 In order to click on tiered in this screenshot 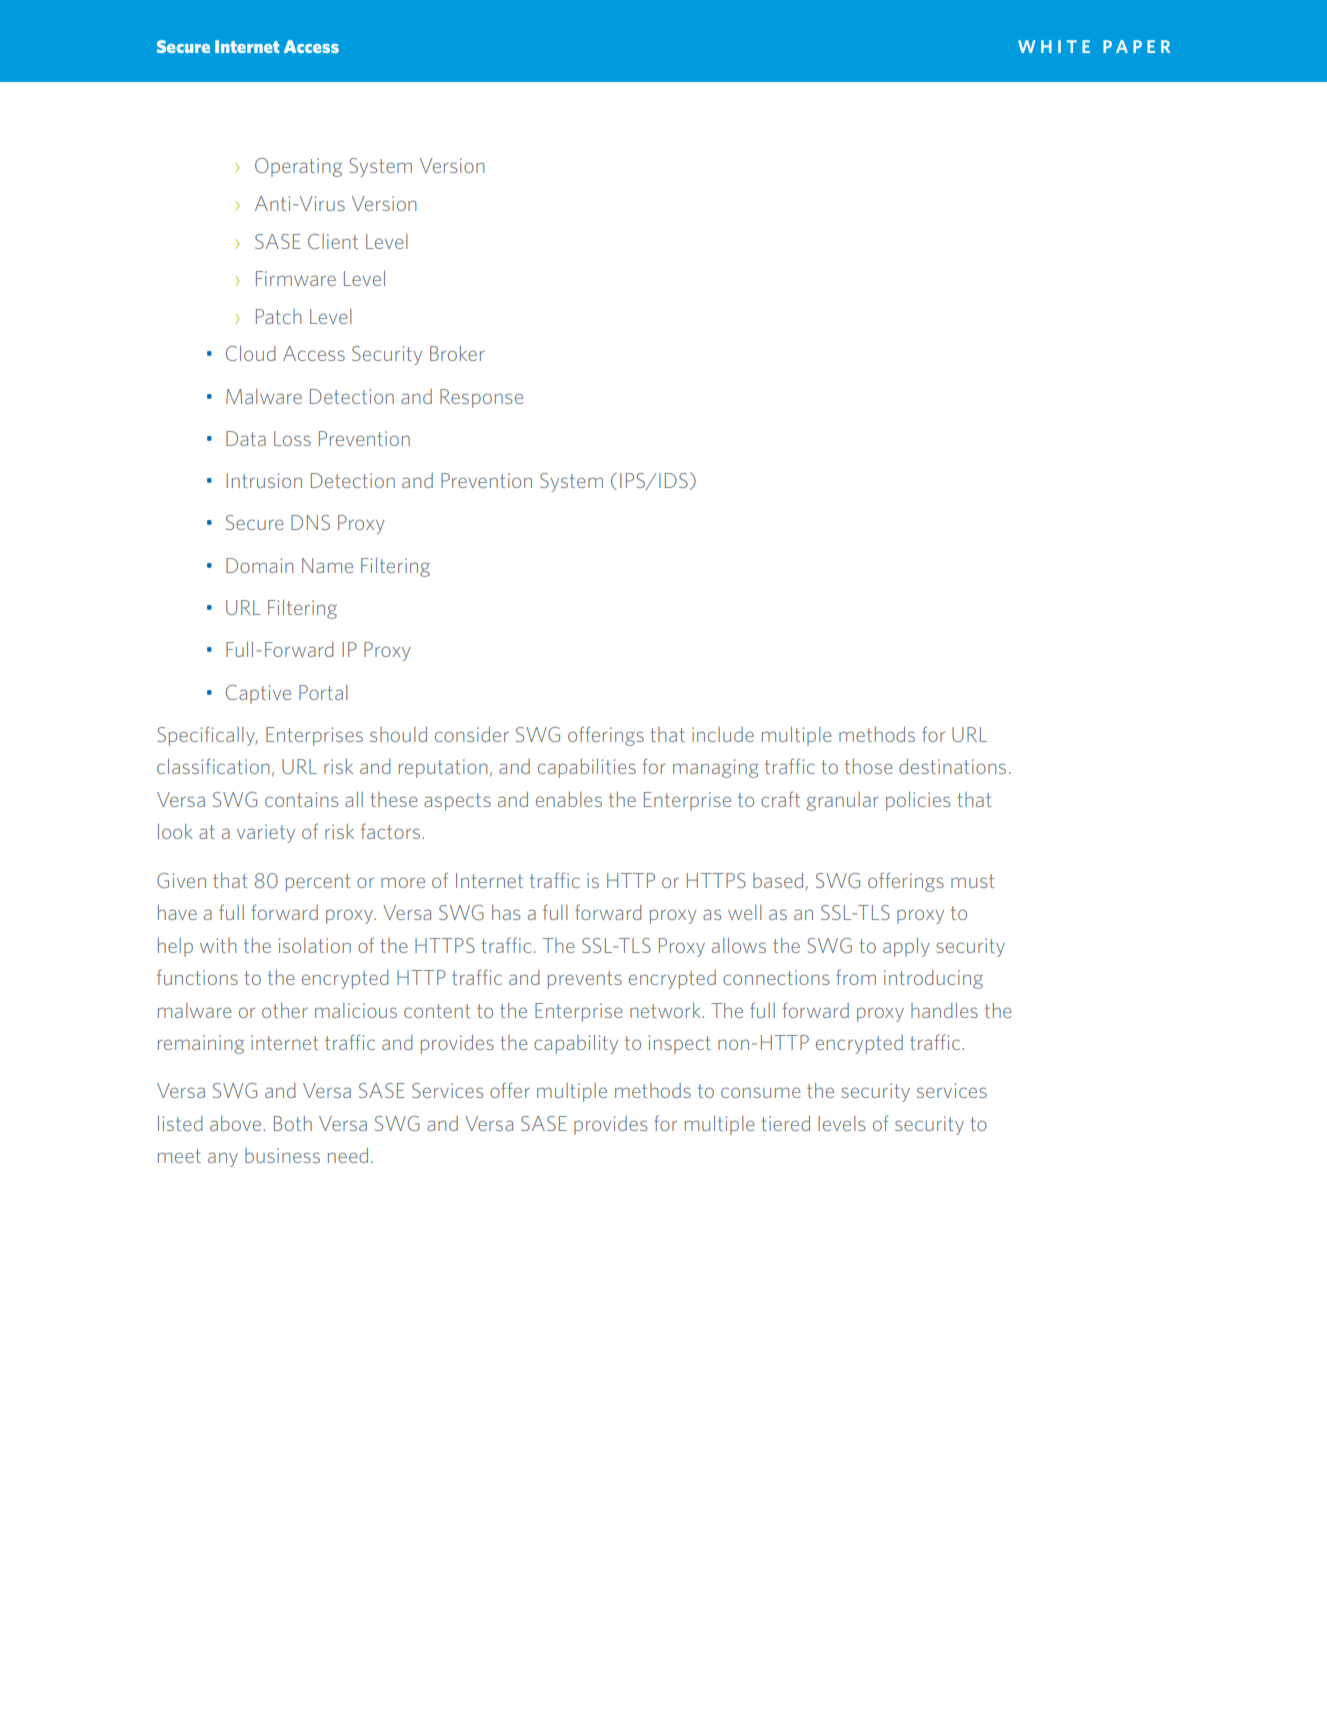, I will do `click(785, 1123)`.
